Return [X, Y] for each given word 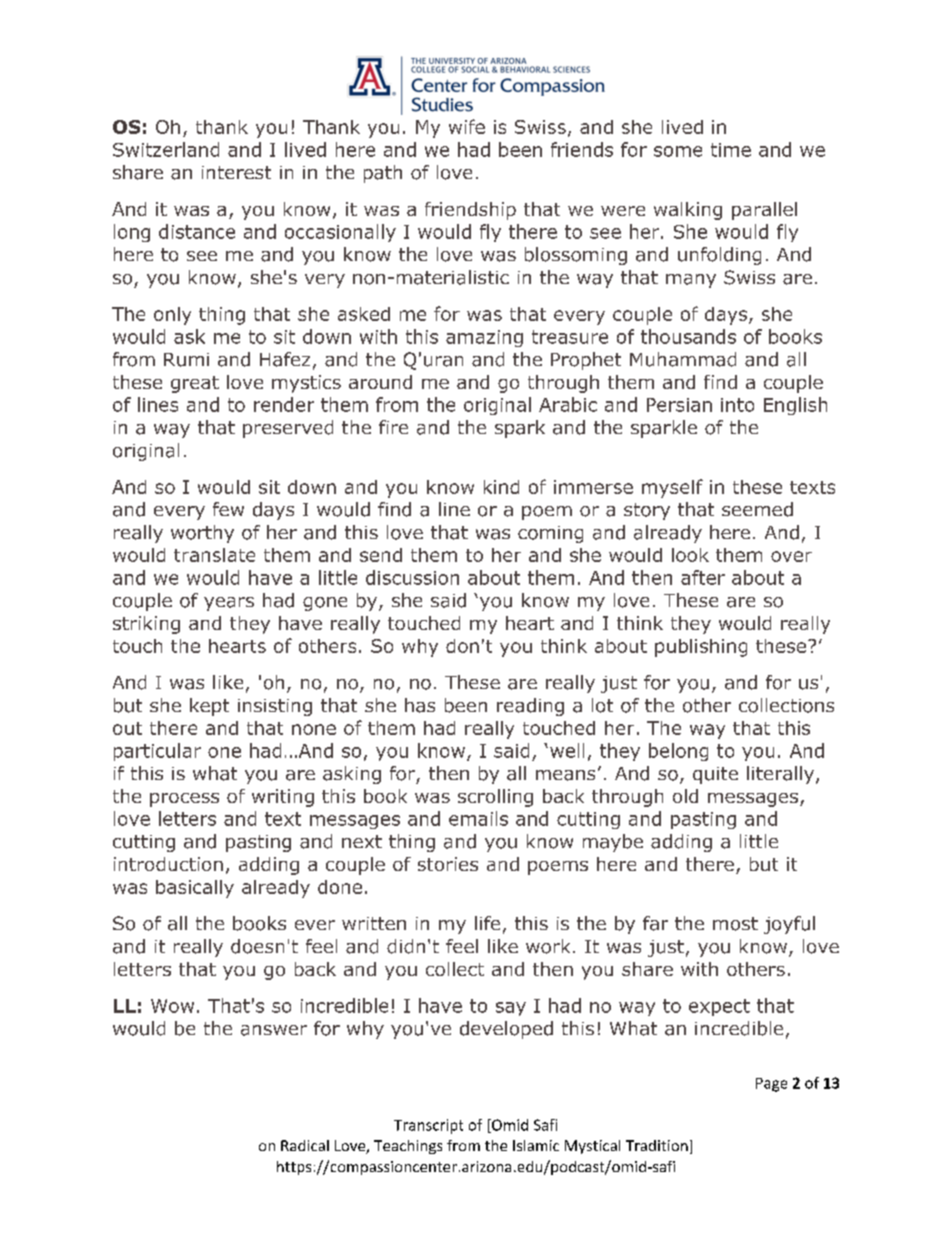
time [731, 150]
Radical [305, 1145]
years [229, 604]
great [195, 384]
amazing [484, 338]
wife [467, 126]
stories [448, 864]
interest [236, 172]
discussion [412, 577]
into [737, 405]
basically [195, 889]
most [735, 924]
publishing [701, 648]
